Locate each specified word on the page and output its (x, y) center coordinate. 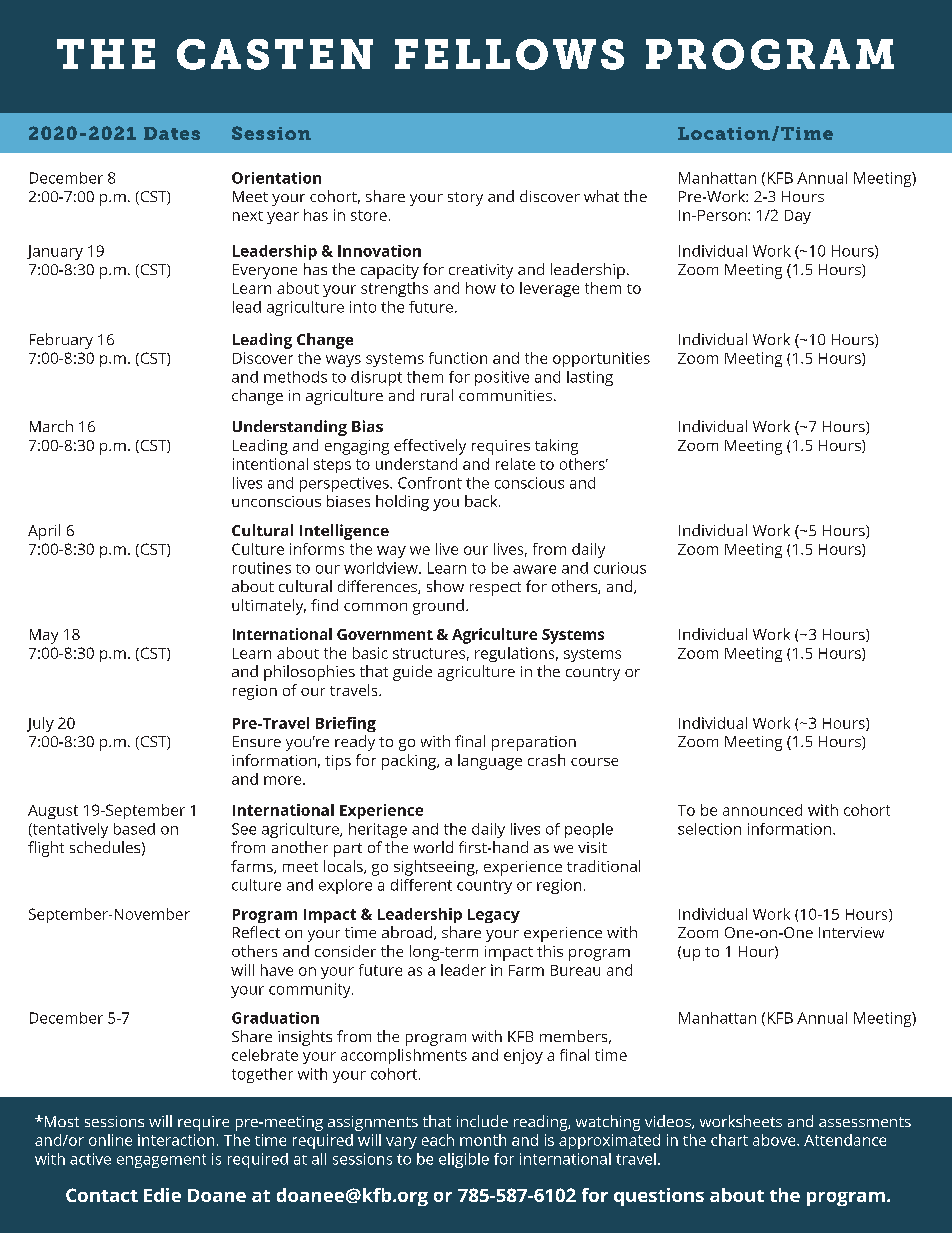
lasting (590, 378)
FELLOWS (509, 54)
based (134, 829)
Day (798, 217)
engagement (161, 1161)
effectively (430, 447)
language (490, 762)
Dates (172, 133)
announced (762, 810)
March (51, 426)
